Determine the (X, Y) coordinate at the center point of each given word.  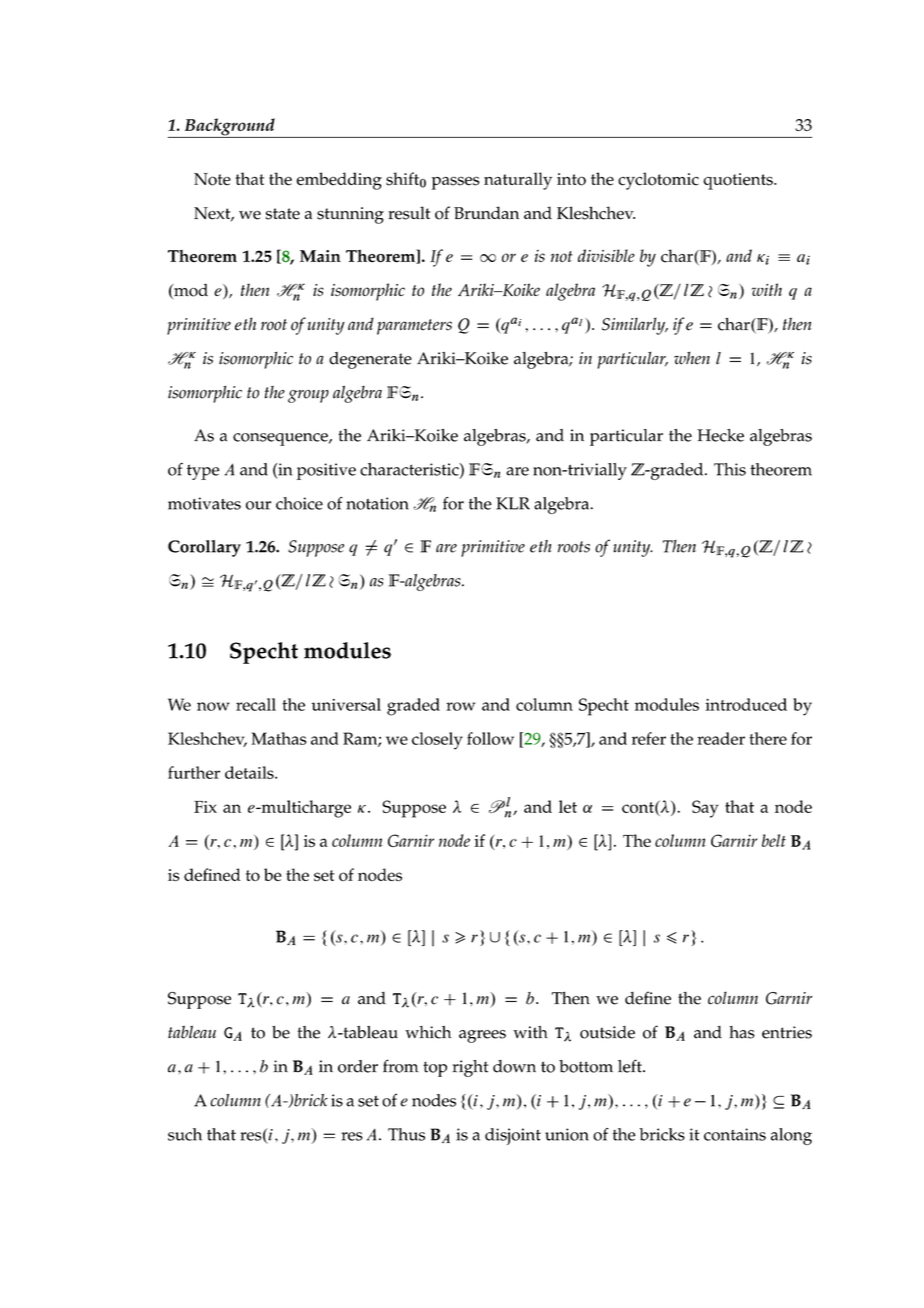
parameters (414, 327)
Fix (205, 807)
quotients (739, 181)
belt (774, 840)
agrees (482, 1036)
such (185, 1134)
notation (377, 503)
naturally (518, 181)
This (730, 469)
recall (256, 704)
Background (229, 128)
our (258, 505)
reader (721, 738)
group (308, 396)
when (692, 358)
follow (490, 738)
